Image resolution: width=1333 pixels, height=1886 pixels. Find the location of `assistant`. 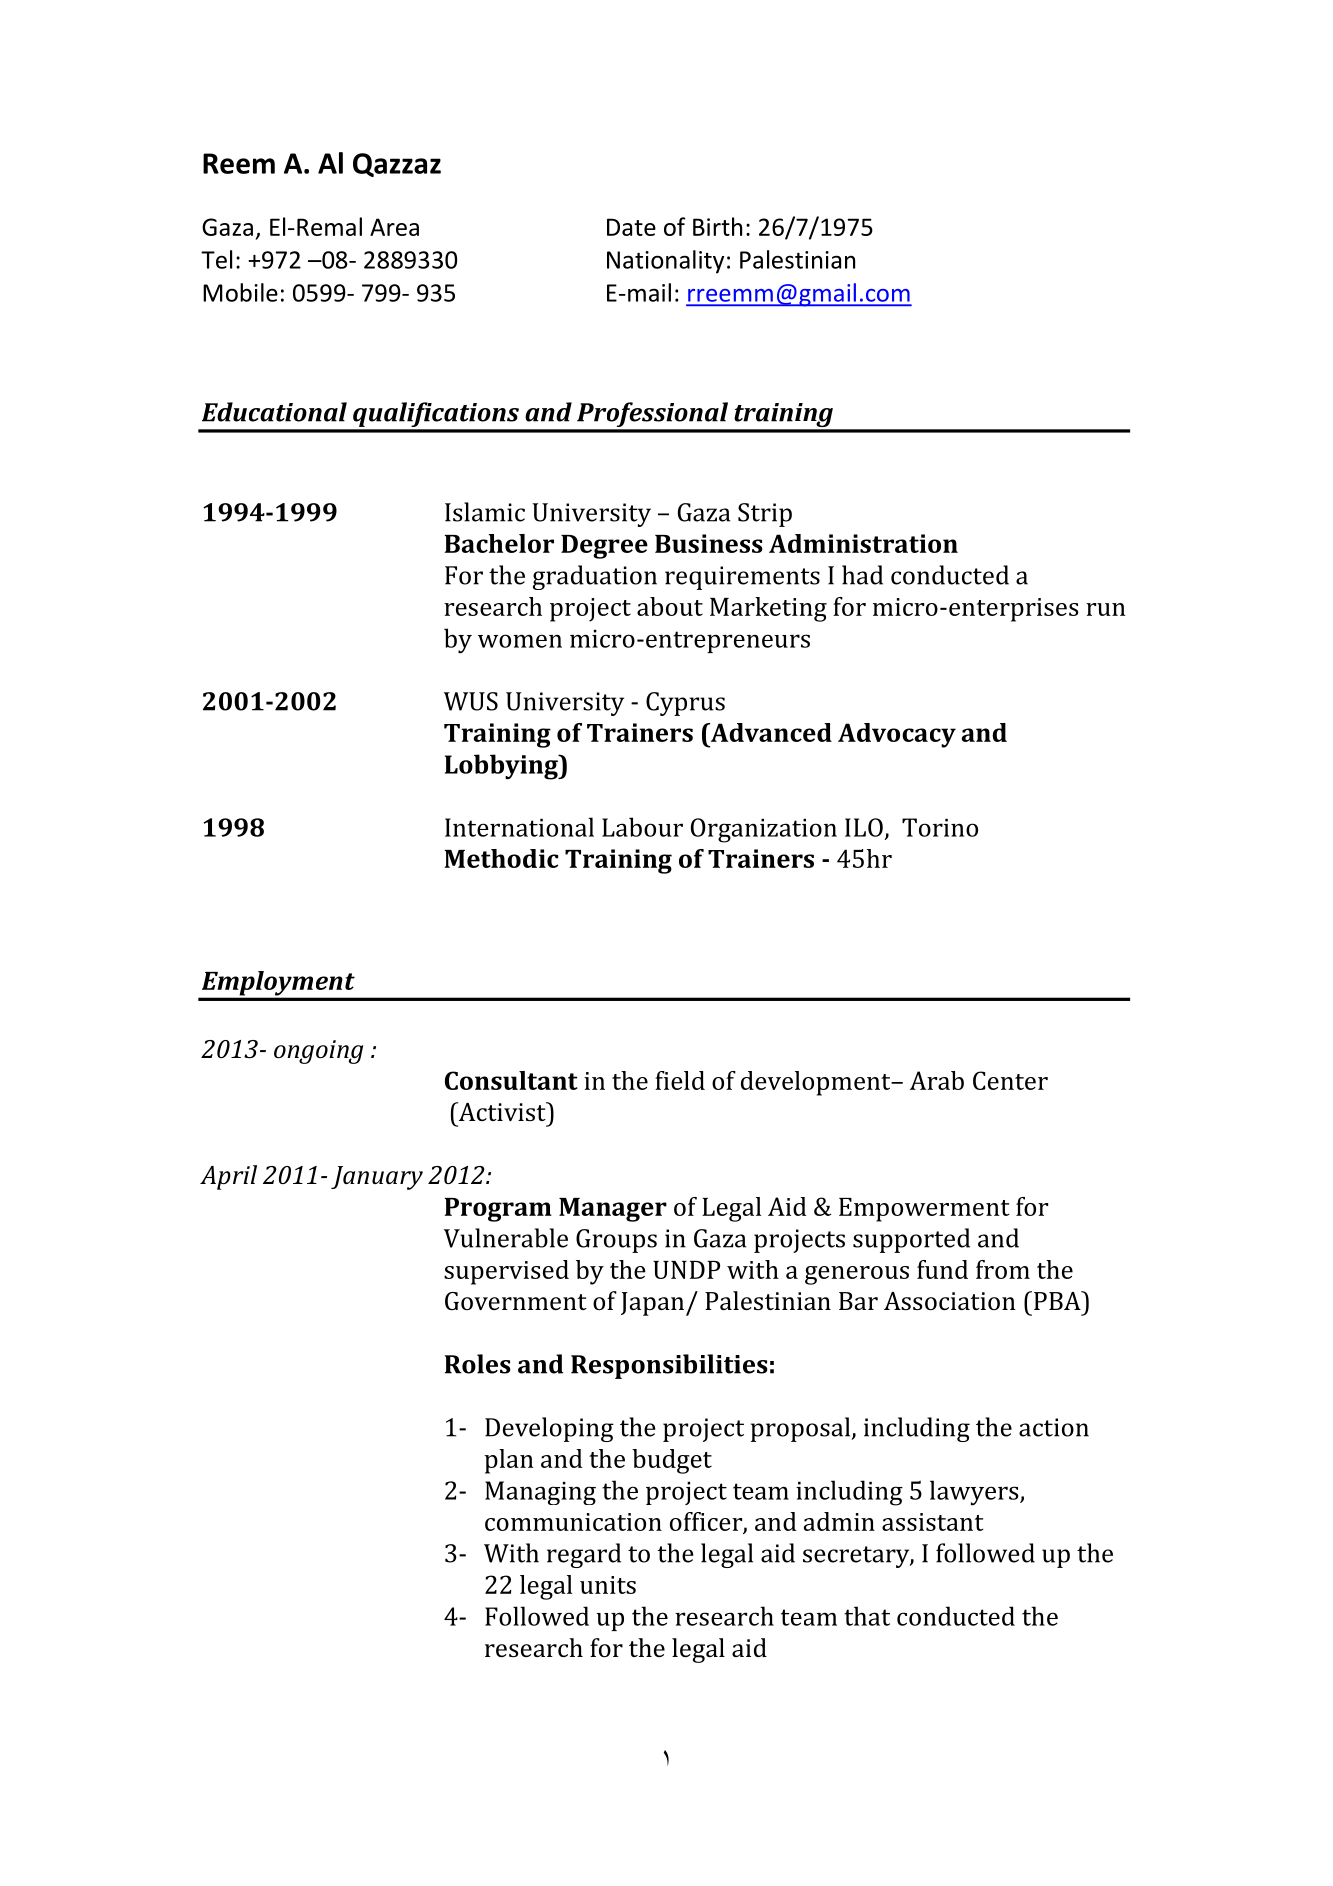

assistant is located at coordinates (933, 1522).
